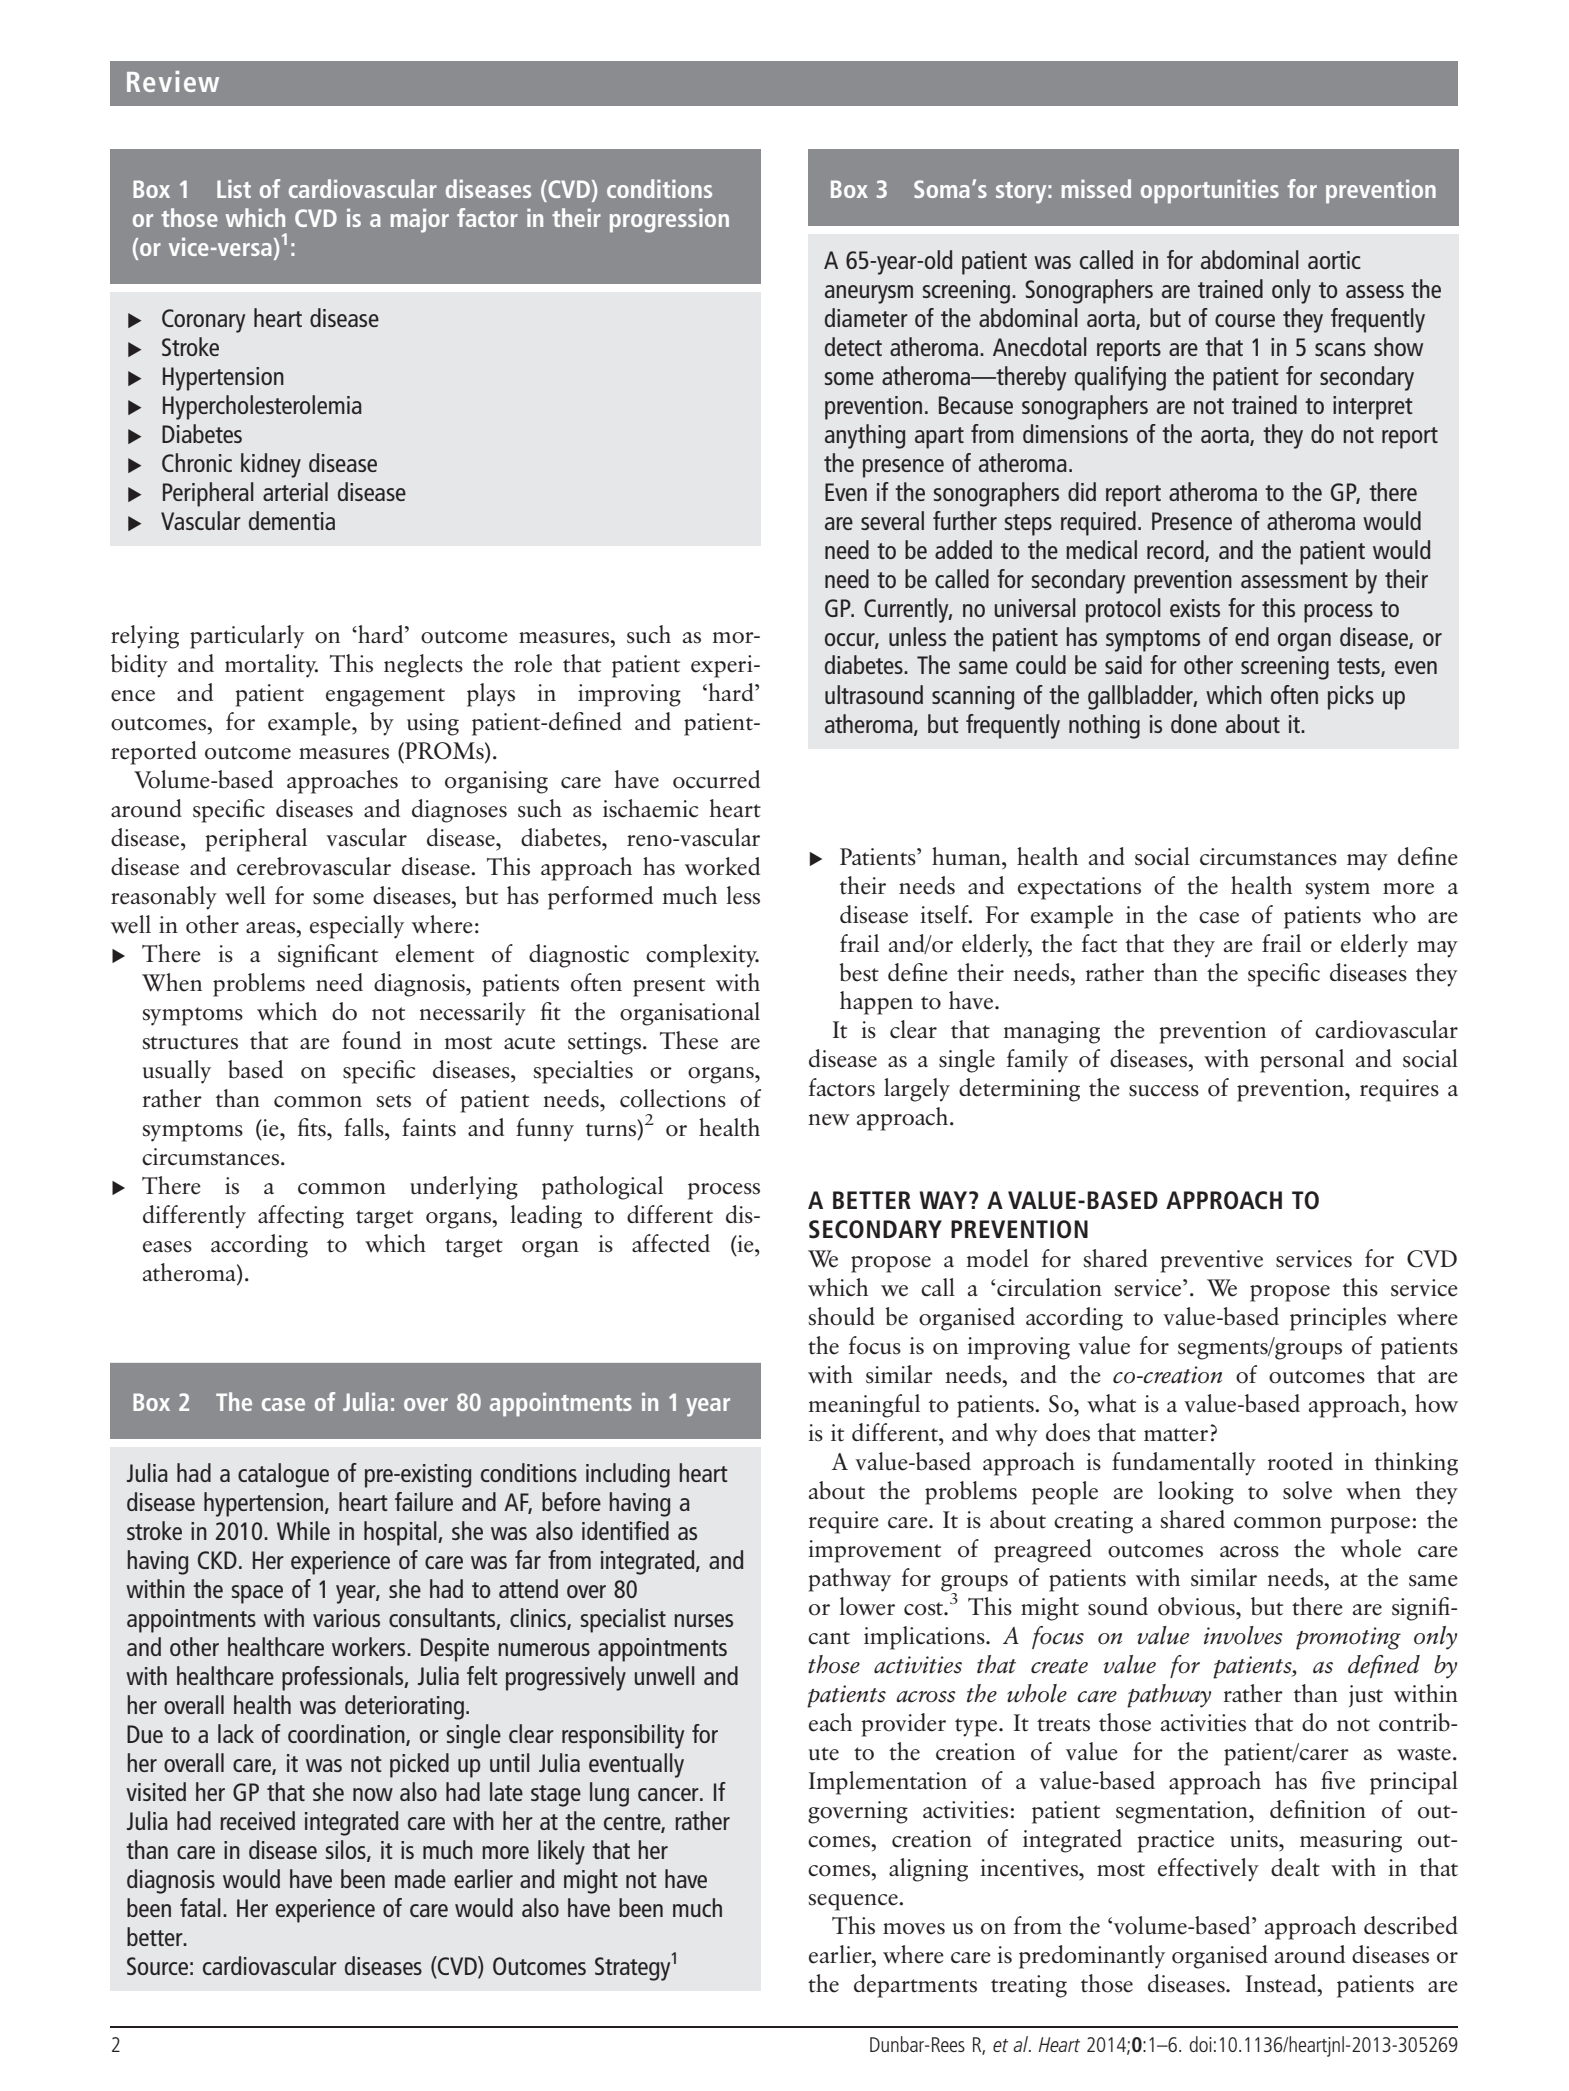 The height and width of the screenshot is (2091, 1569). I want to click on moves, so click(914, 1929).
